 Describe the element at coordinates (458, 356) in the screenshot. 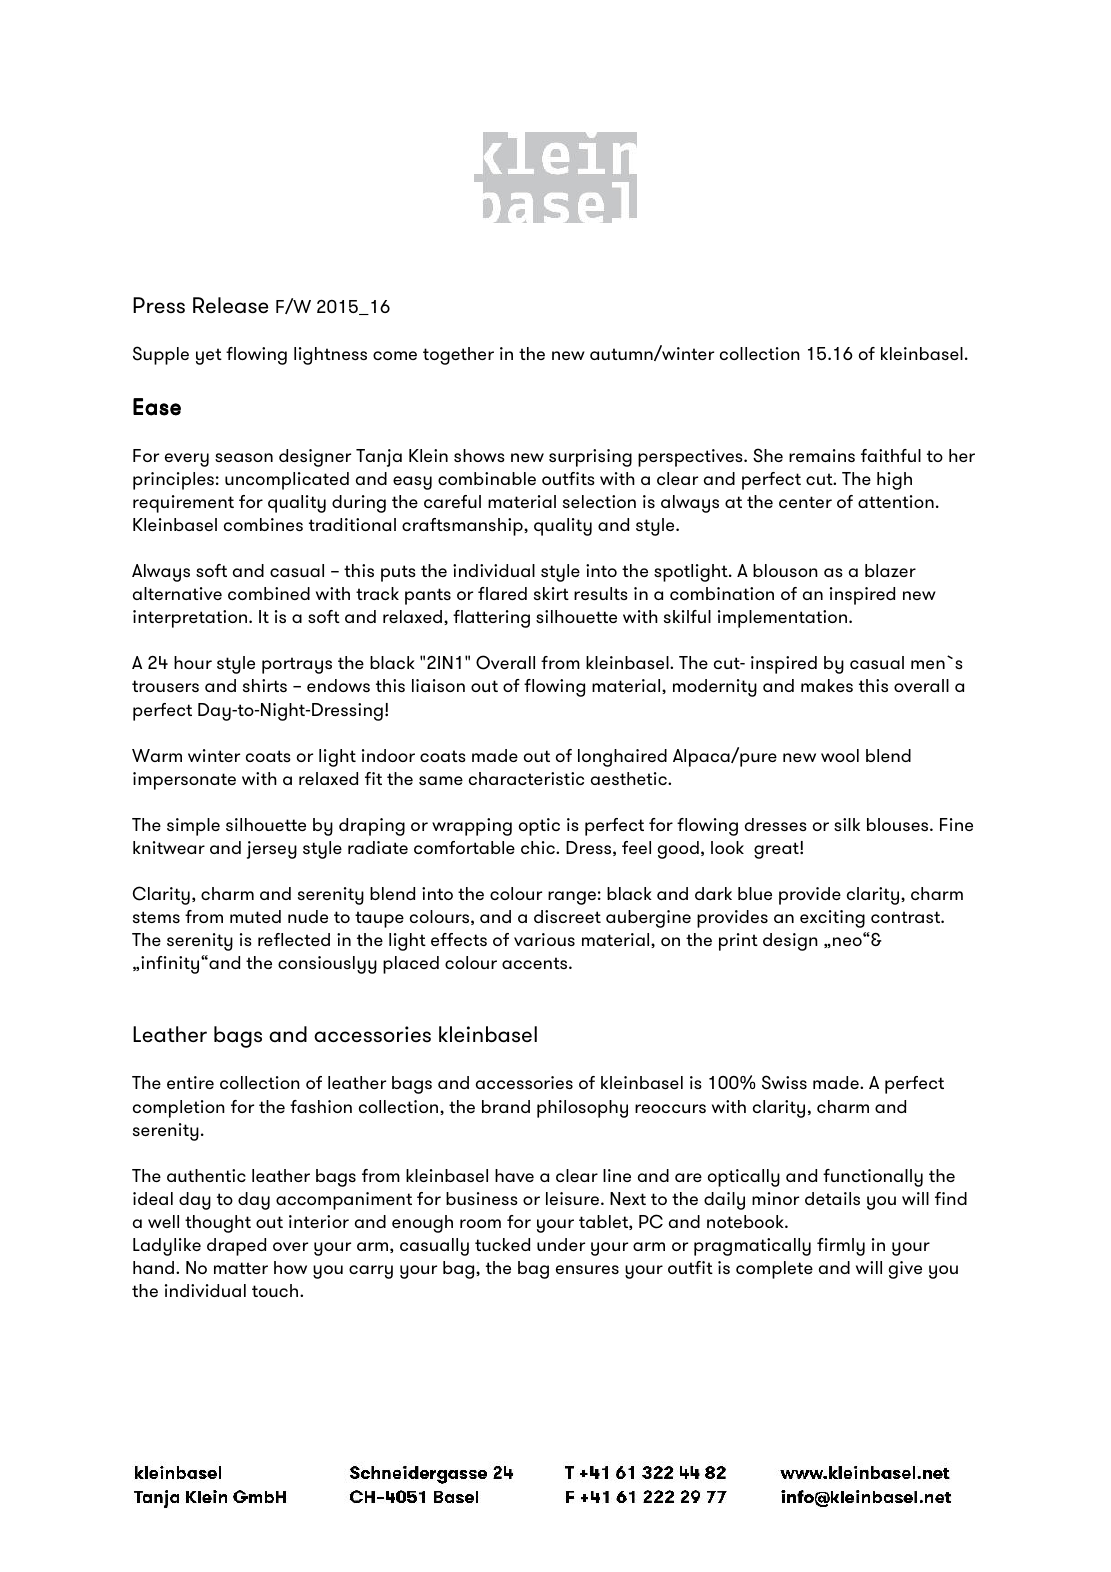

I see `together` at that location.
